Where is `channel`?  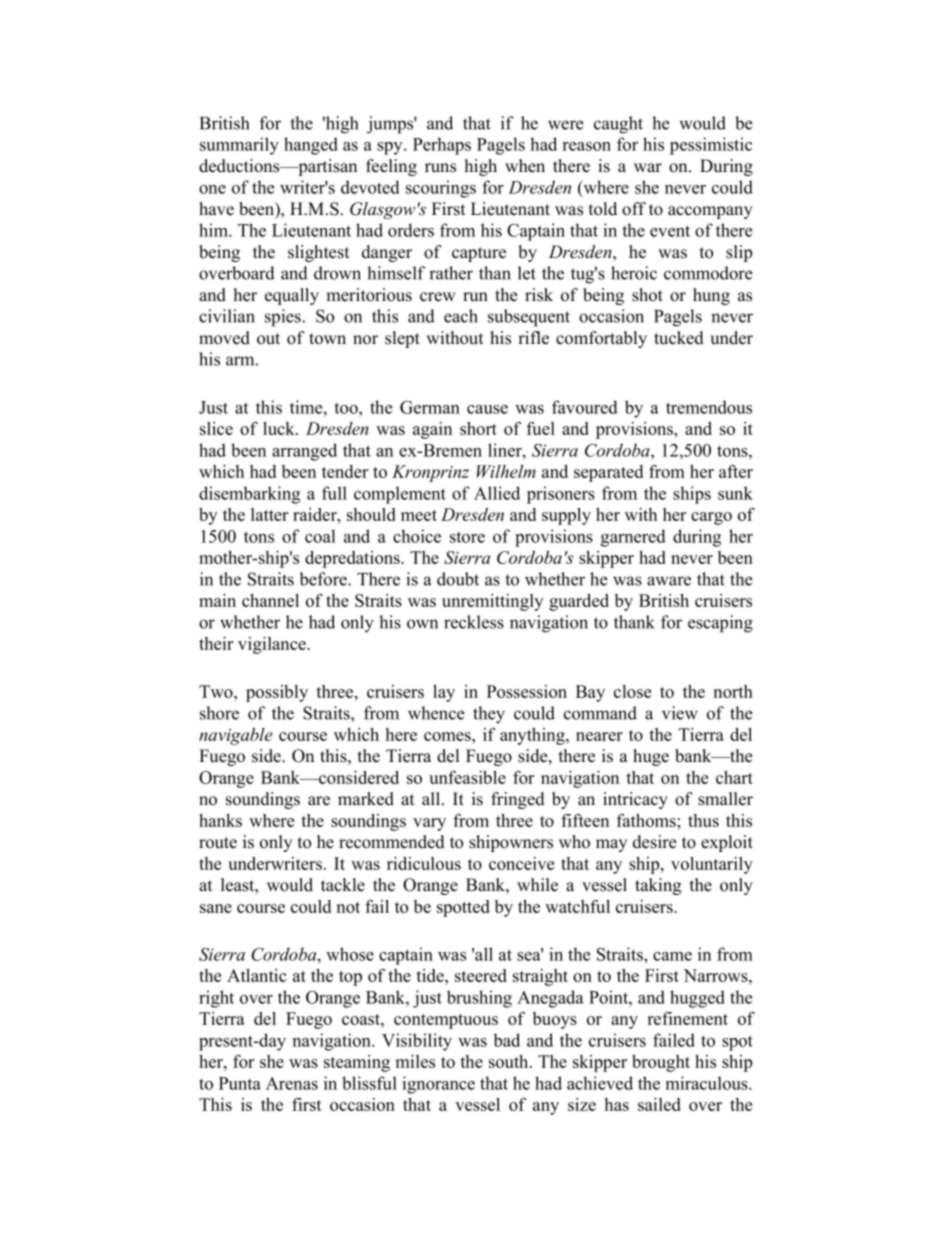
channel is located at coordinates (270, 600).
